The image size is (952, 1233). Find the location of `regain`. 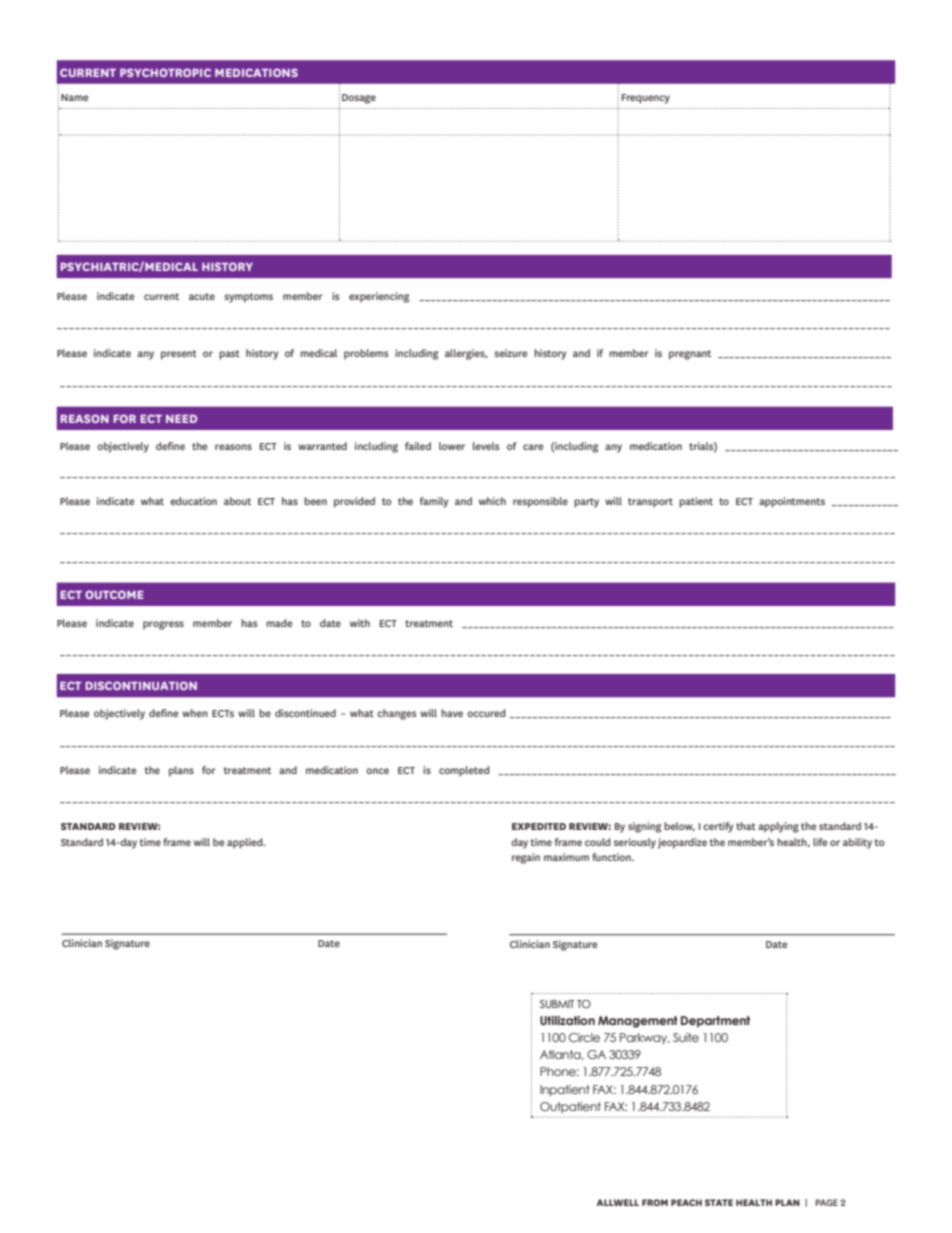

regain is located at coordinates (526, 858).
